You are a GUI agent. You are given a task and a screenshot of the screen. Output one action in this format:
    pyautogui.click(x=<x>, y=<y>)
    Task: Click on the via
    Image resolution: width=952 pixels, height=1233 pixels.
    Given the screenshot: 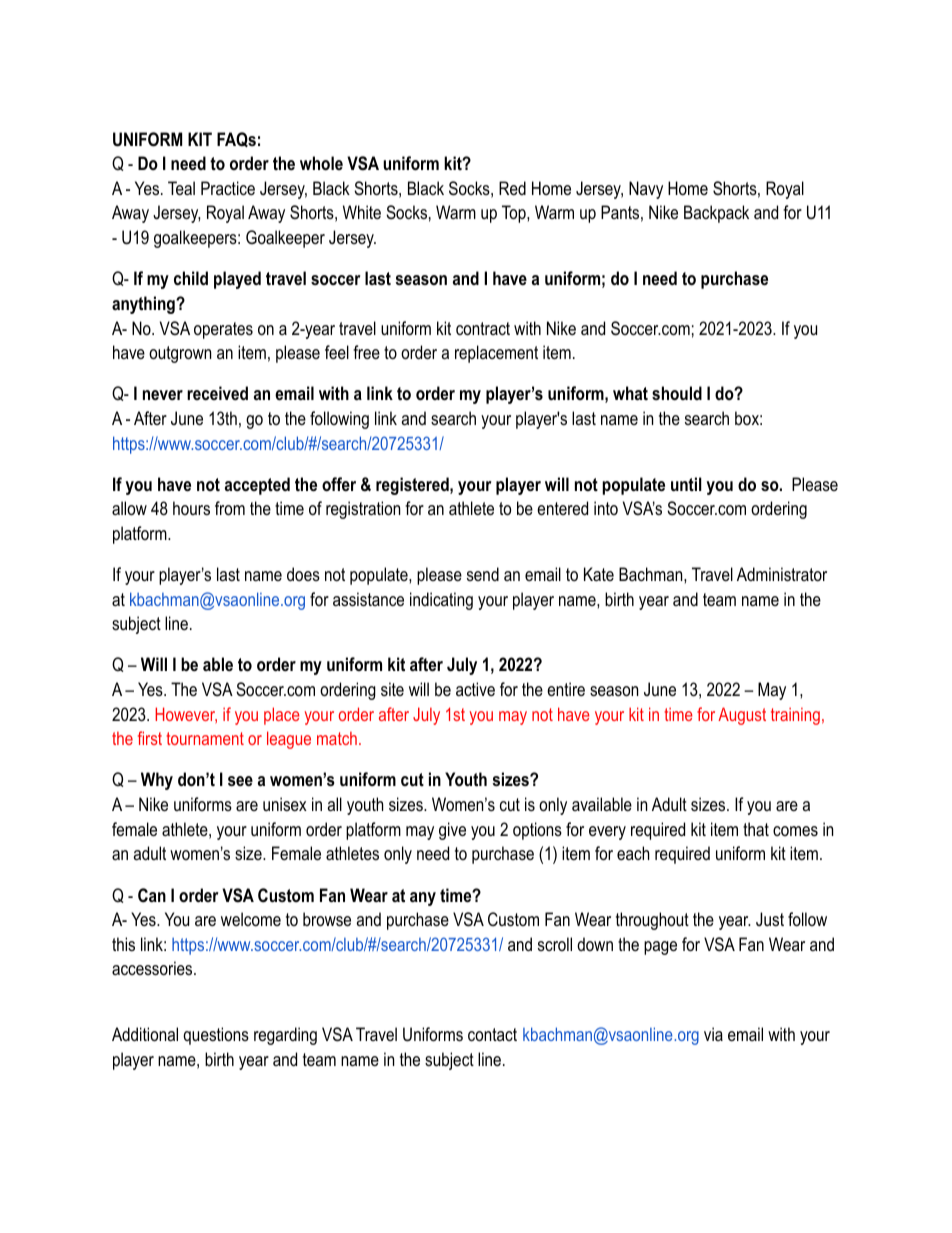 What is the action you would take?
    pyautogui.click(x=713, y=1034)
